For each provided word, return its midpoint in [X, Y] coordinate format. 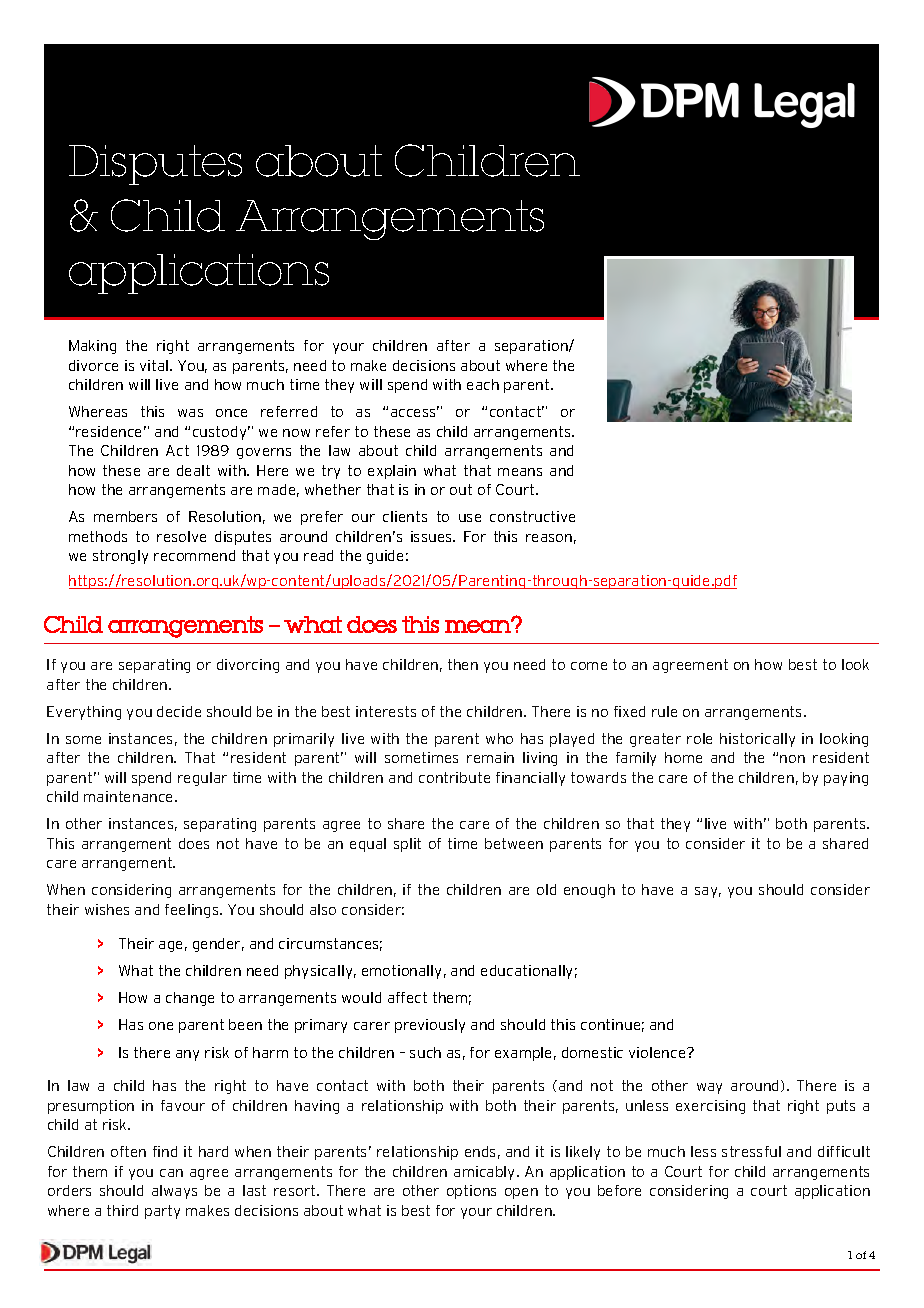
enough [589, 891]
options [471, 1192]
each [483, 384]
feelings [193, 911]
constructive [532, 516]
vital [154, 365]
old [546, 889]
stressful [751, 1151]
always [174, 1192]
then [463, 664]
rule [664, 711]
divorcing [248, 666]
